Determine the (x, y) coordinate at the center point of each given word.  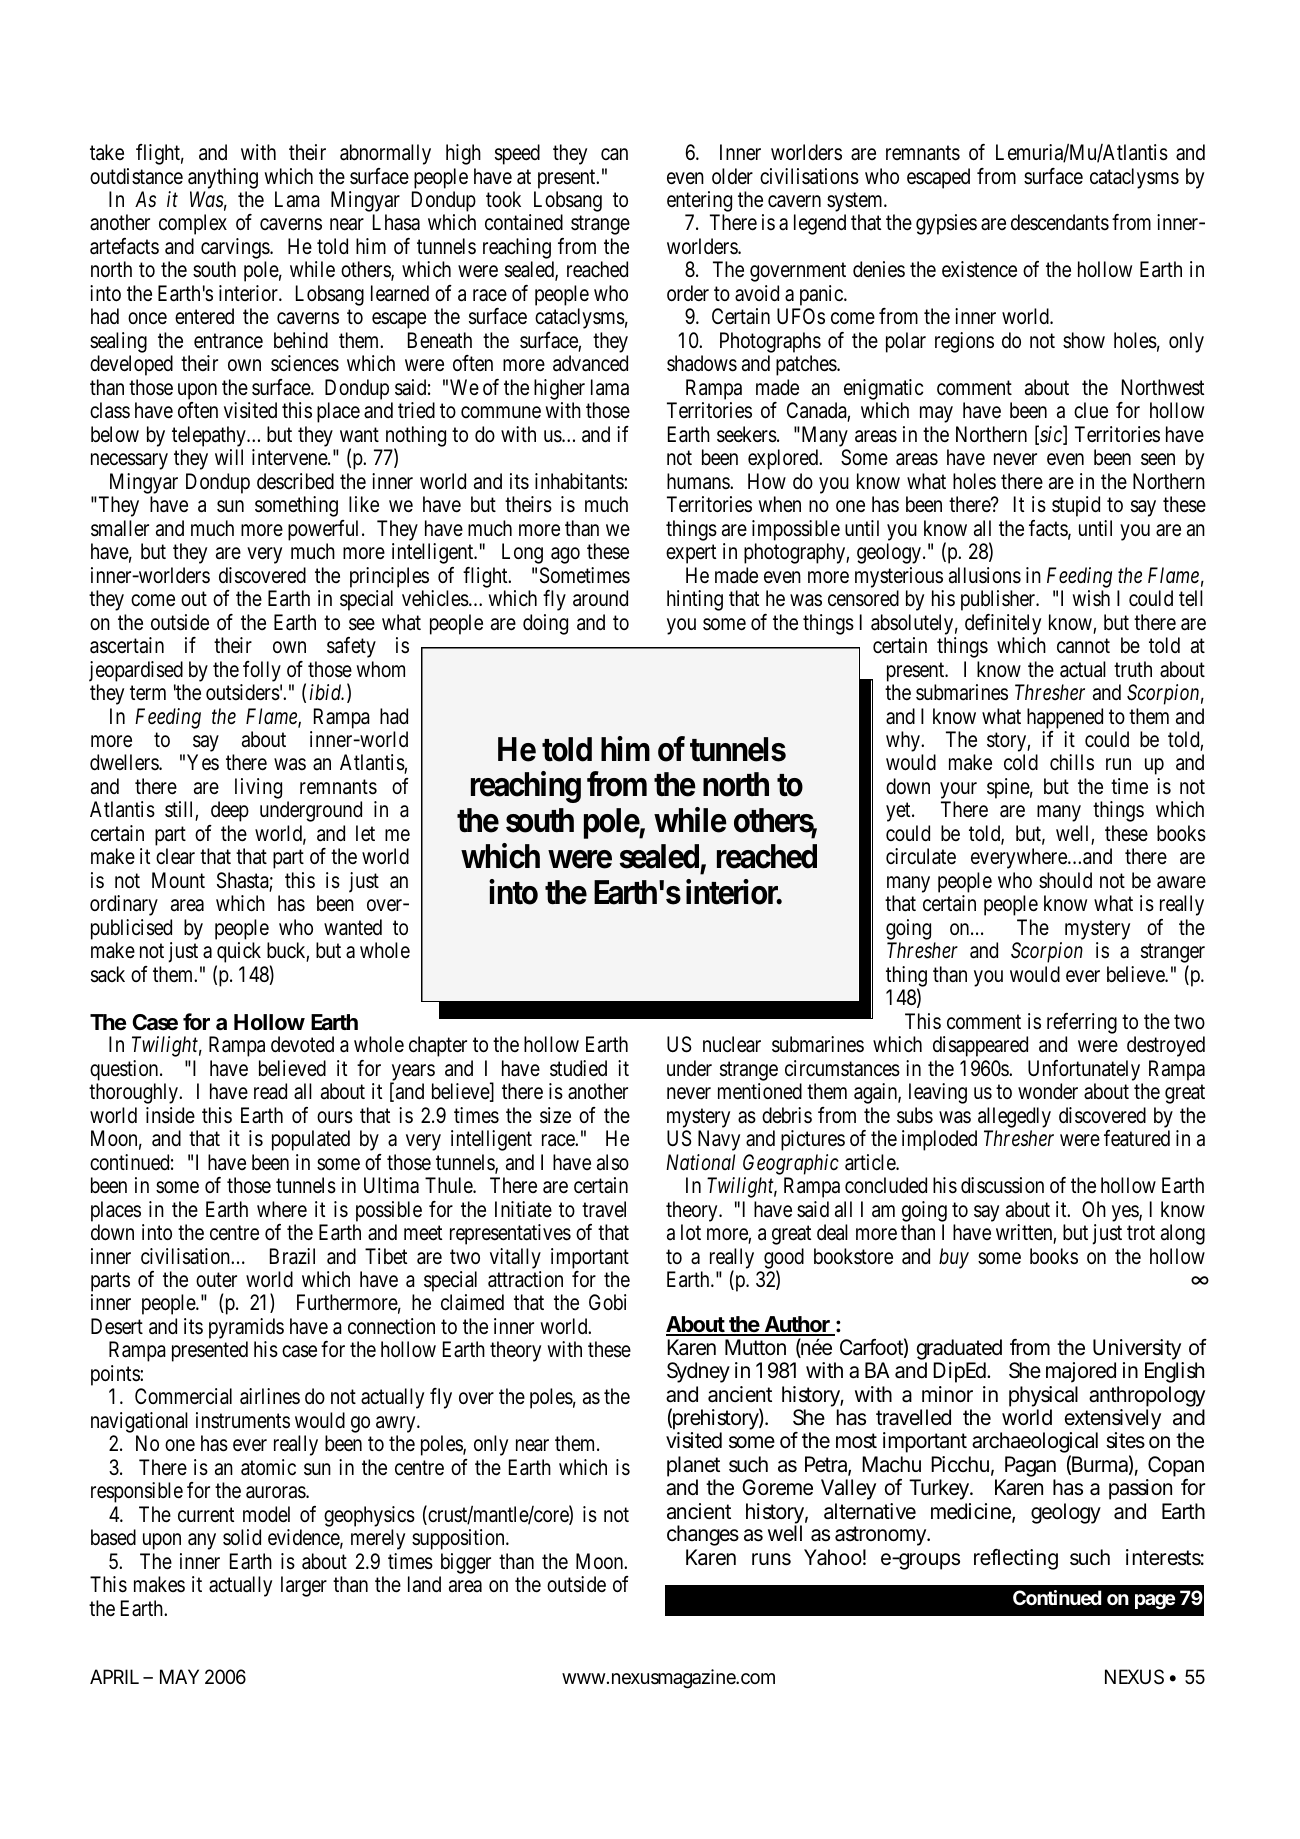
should (1065, 880)
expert (691, 554)
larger (304, 1586)
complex (193, 224)
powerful (325, 530)
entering (699, 203)
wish (1091, 598)
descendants (1060, 222)
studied (578, 1068)
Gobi (607, 1302)
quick (238, 954)
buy (954, 1258)
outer (216, 1280)
